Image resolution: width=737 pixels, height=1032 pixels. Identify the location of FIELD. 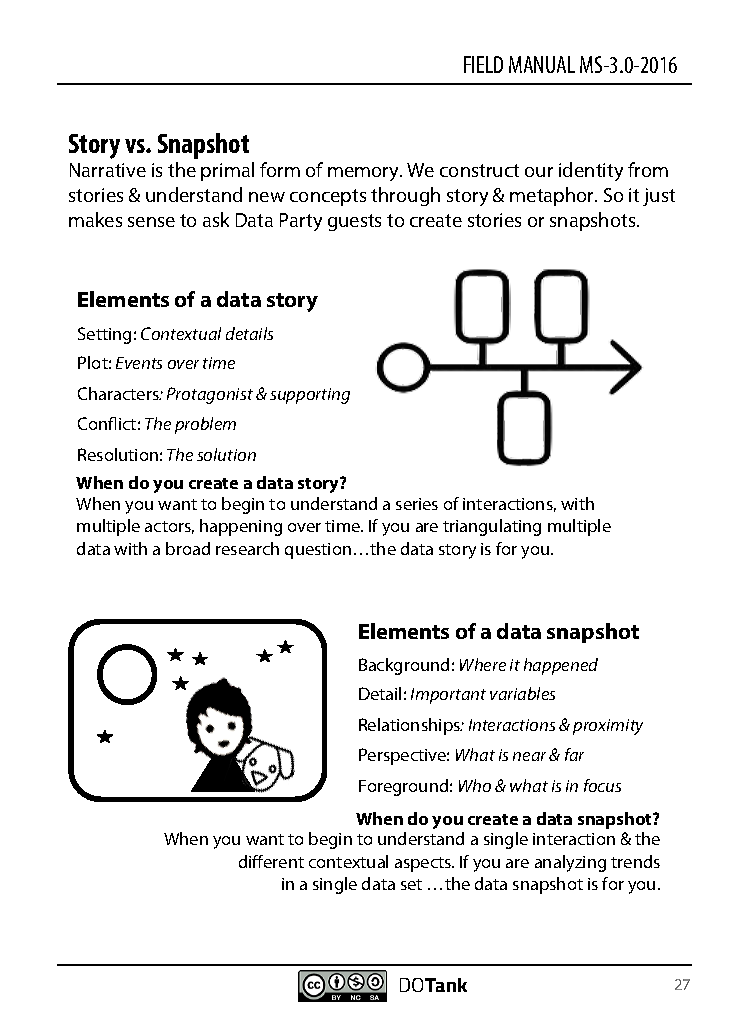
(483, 64).
